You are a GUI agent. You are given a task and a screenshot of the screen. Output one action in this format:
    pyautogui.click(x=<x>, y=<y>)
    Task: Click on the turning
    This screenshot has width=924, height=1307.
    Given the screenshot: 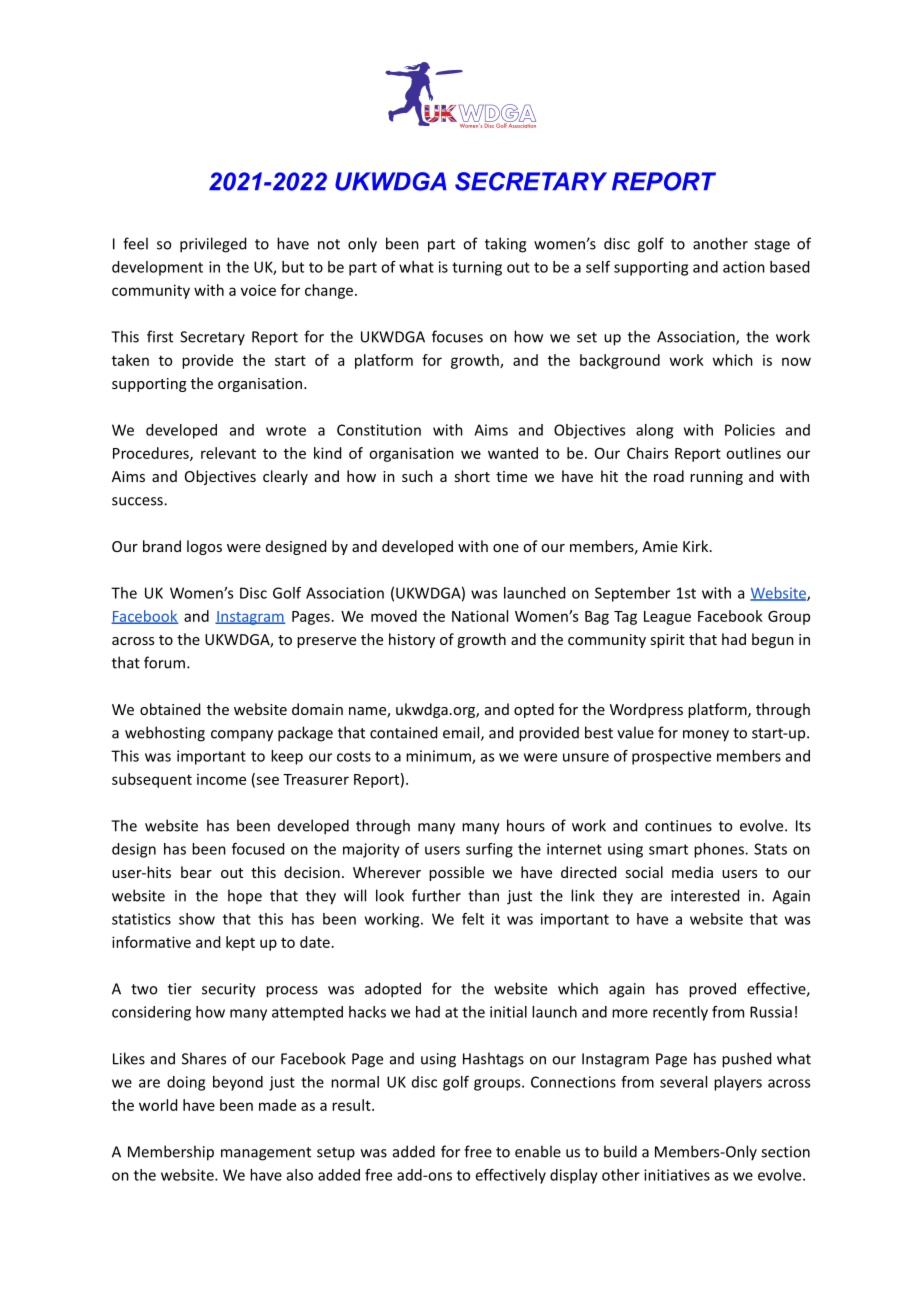 What is the action you would take?
    pyautogui.click(x=477, y=268)
